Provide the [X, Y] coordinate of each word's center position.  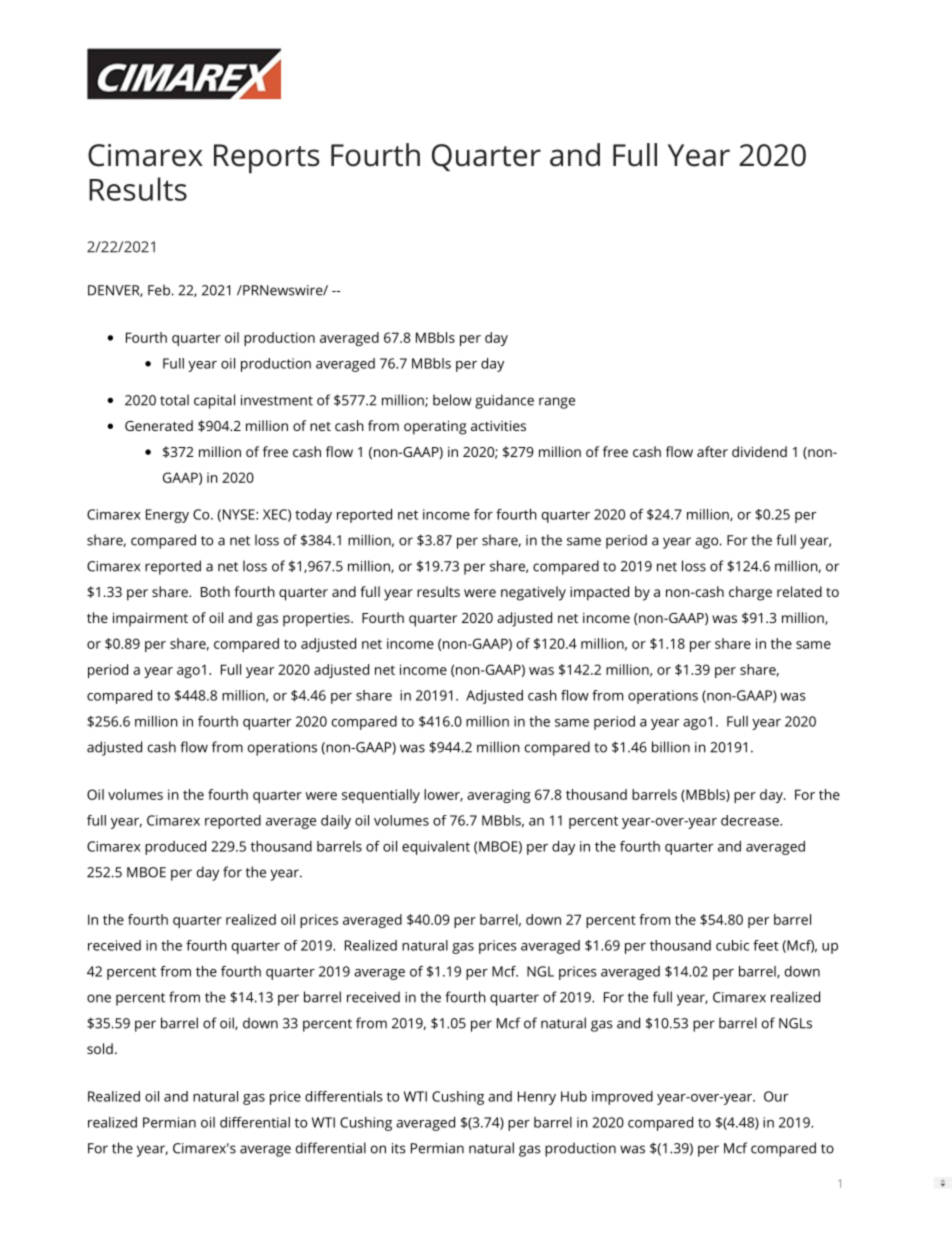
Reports [267, 159]
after [712, 451]
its [399, 1148]
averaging [499, 796]
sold [100, 1048]
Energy [167, 516]
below [452, 400]
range [557, 403]
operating [435, 428]
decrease [751, 820]
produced [175, 848]
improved [622, 1098]
